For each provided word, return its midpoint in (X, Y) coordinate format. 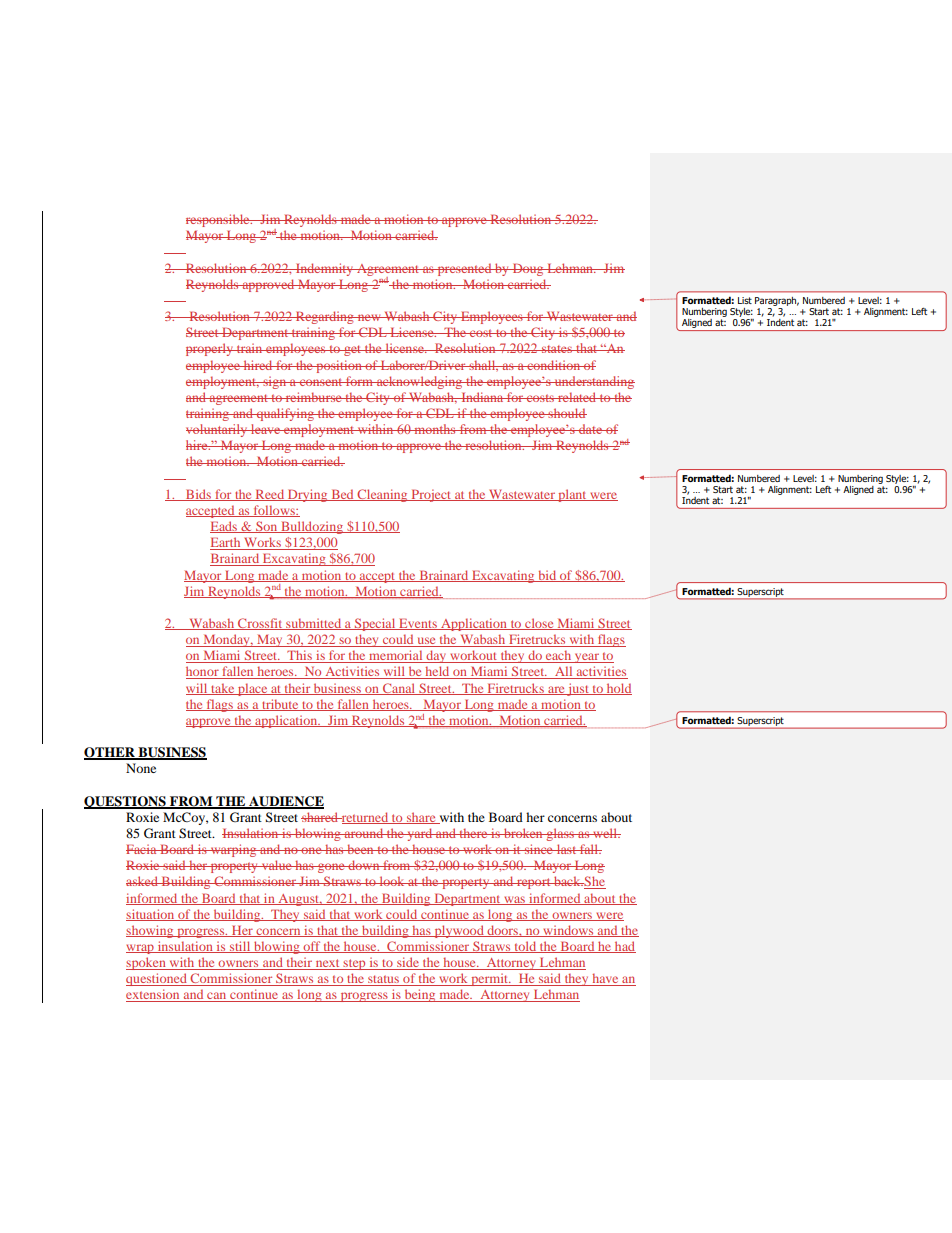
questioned (157, 979)
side (408, 963)
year (587, 658)
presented (464, 269)
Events (418, 624)
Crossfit (260, 624)
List (745, 300)
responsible (219, 220)
